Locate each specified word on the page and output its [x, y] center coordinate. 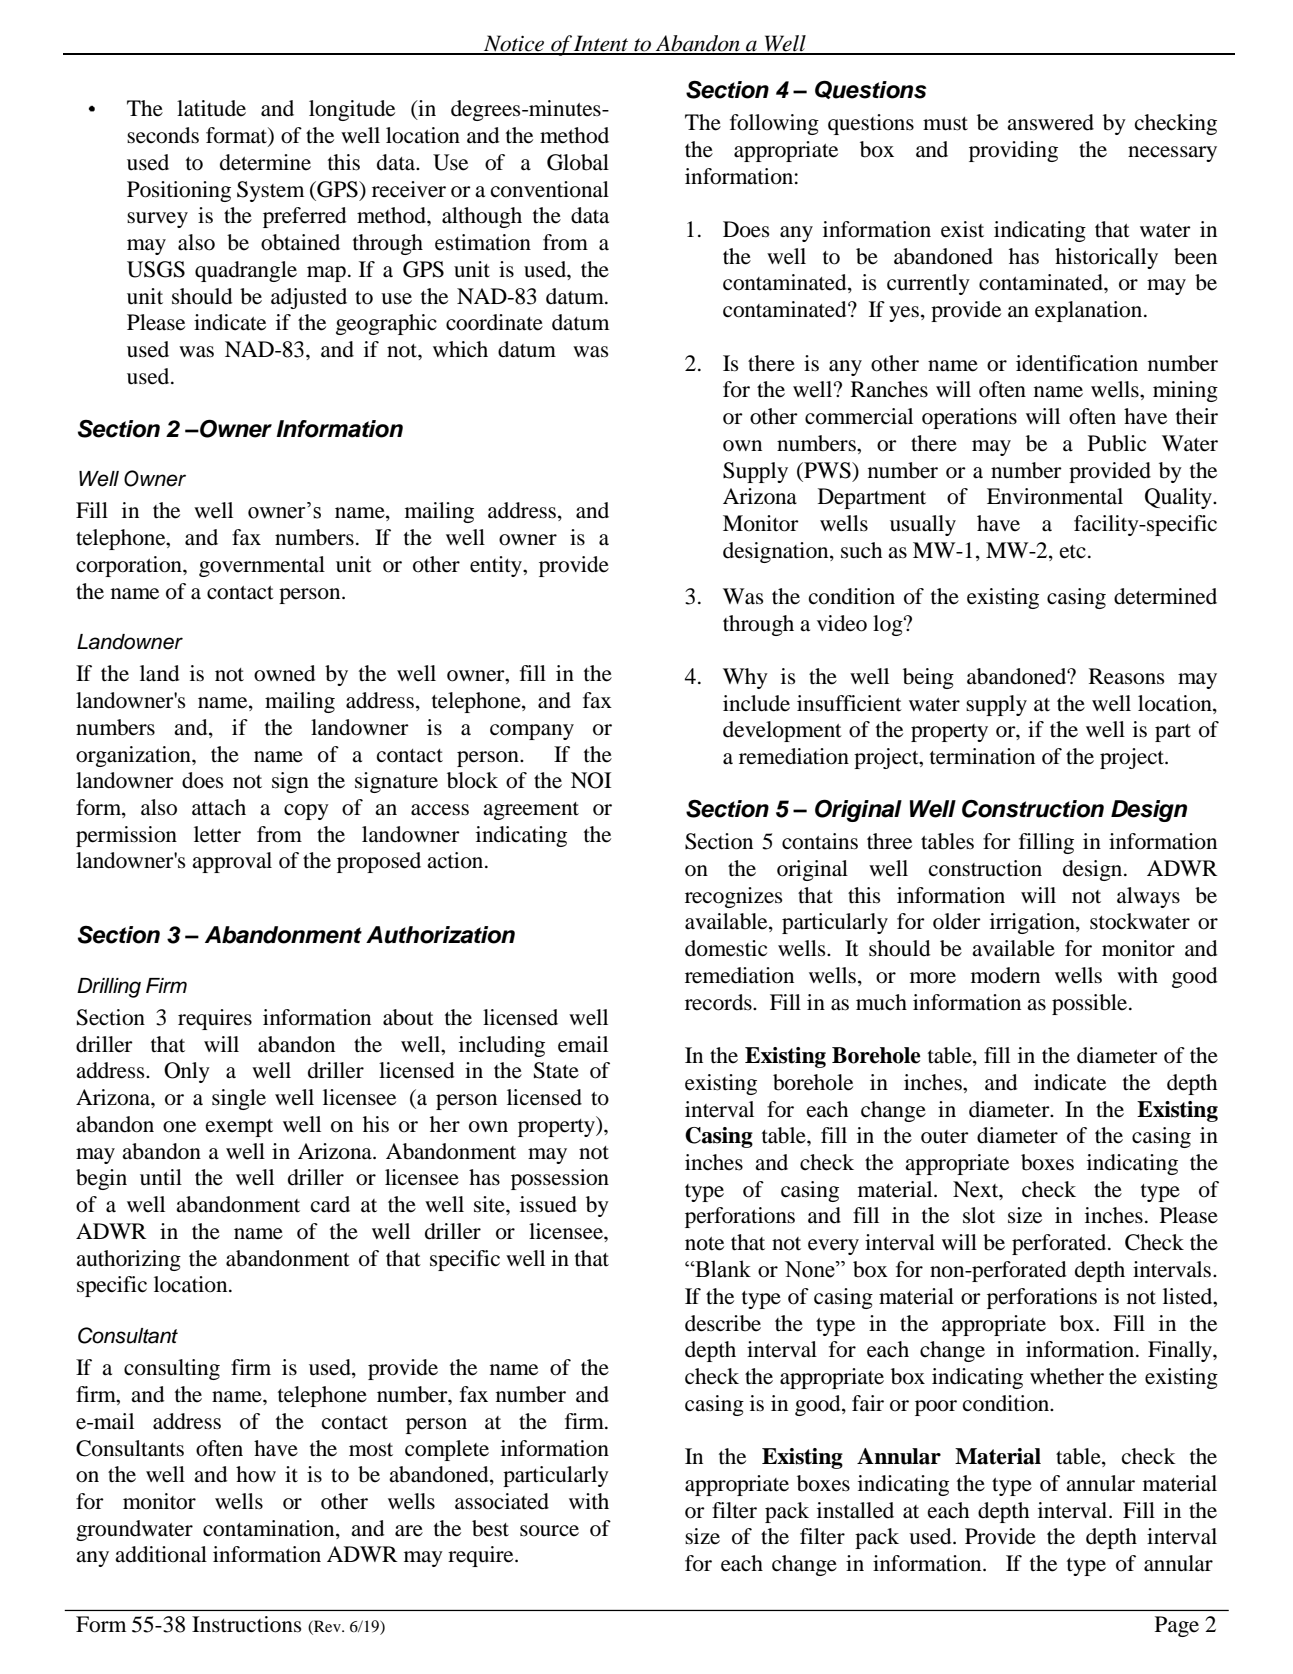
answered [1050, 122]
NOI [591, 780]
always [1148, 897]
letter [217, 834]
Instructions [247, 1624]
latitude [211, 108]
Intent [602, 44]
